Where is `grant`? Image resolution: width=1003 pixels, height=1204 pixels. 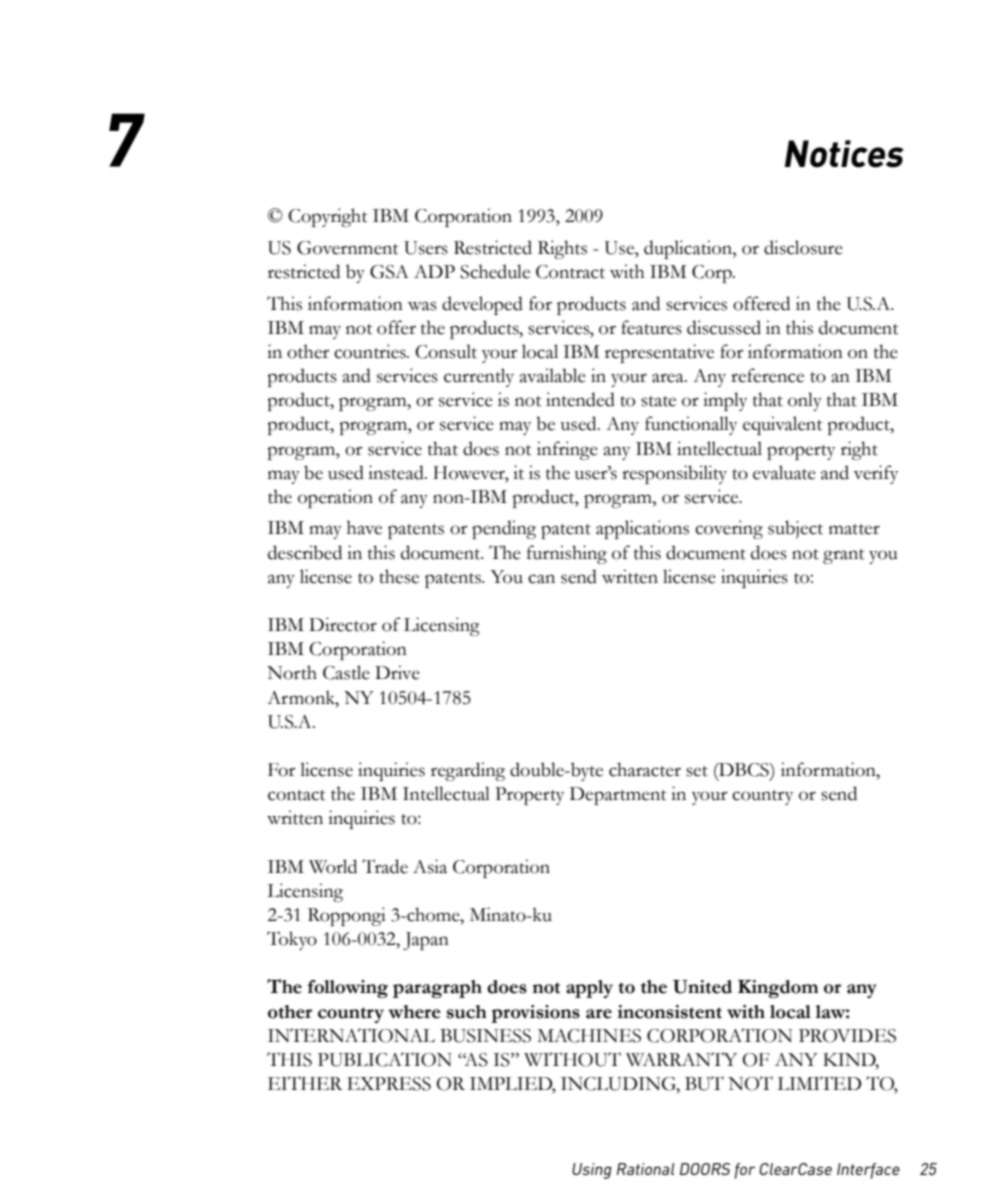
grant is located at coordinates (844, 556).
